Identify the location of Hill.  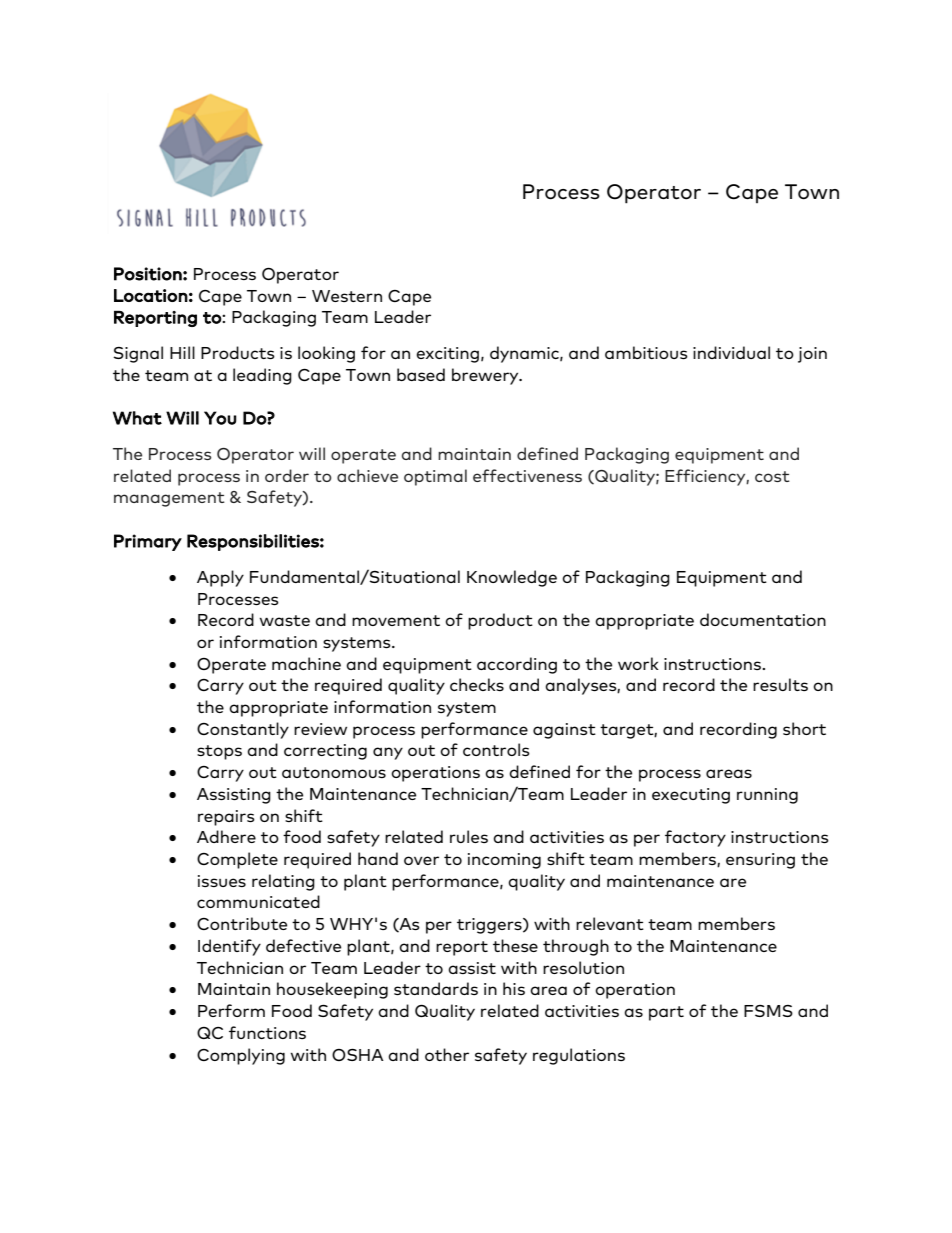
(182, 352).
